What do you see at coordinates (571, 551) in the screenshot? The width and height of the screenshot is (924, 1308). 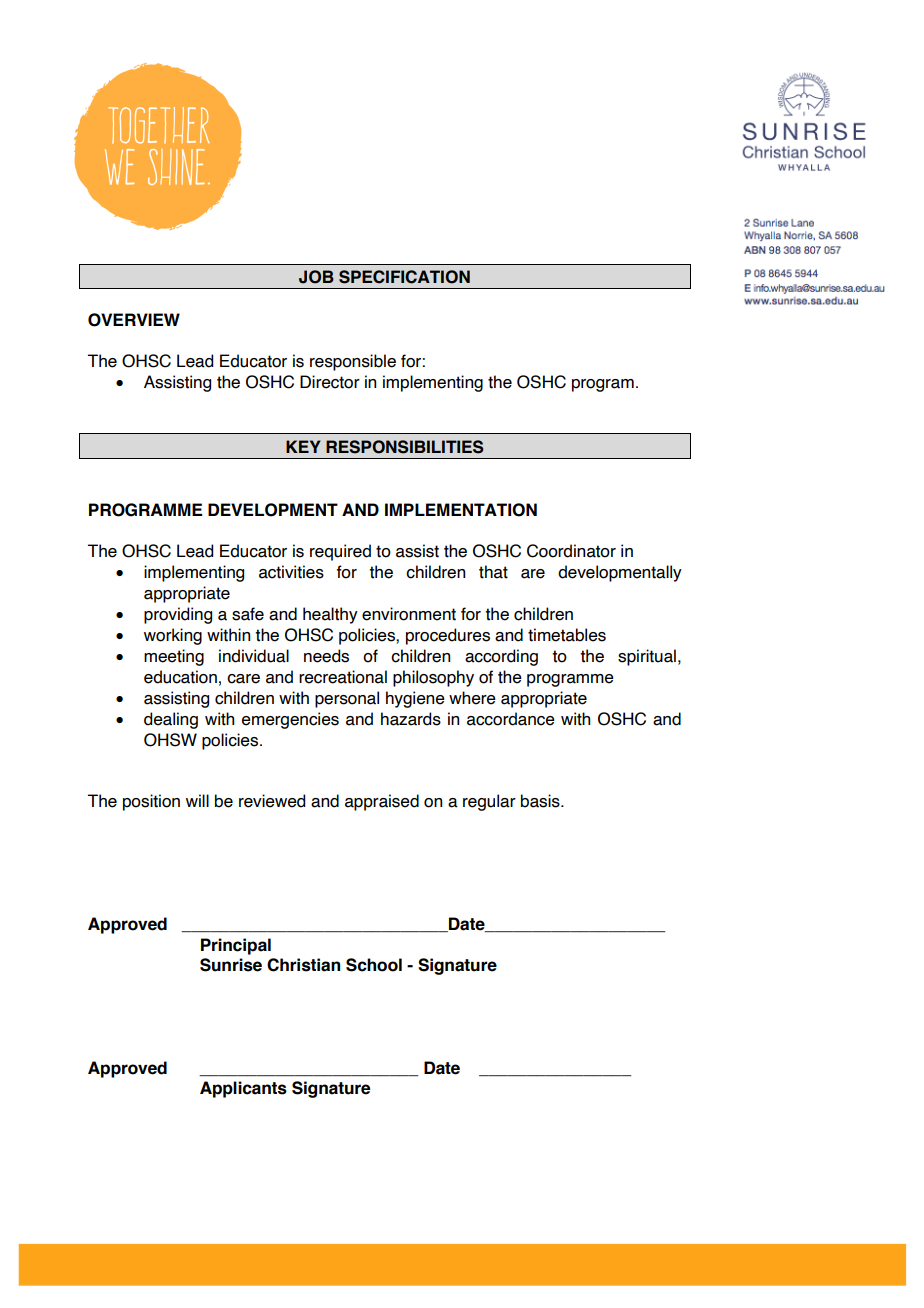 I see `Coordinator` at bounding box center [571, 551].
